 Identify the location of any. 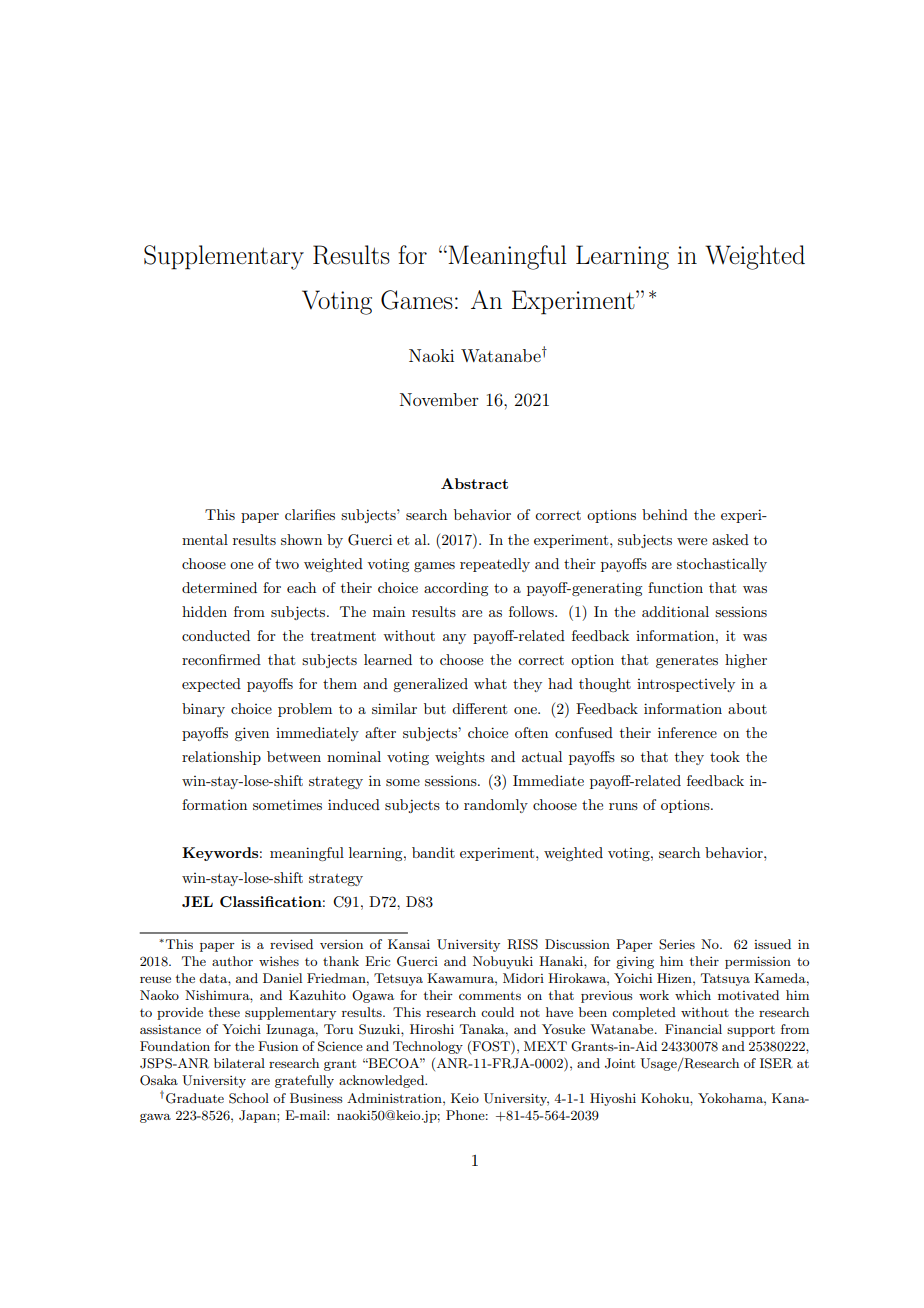
(454, 639).
